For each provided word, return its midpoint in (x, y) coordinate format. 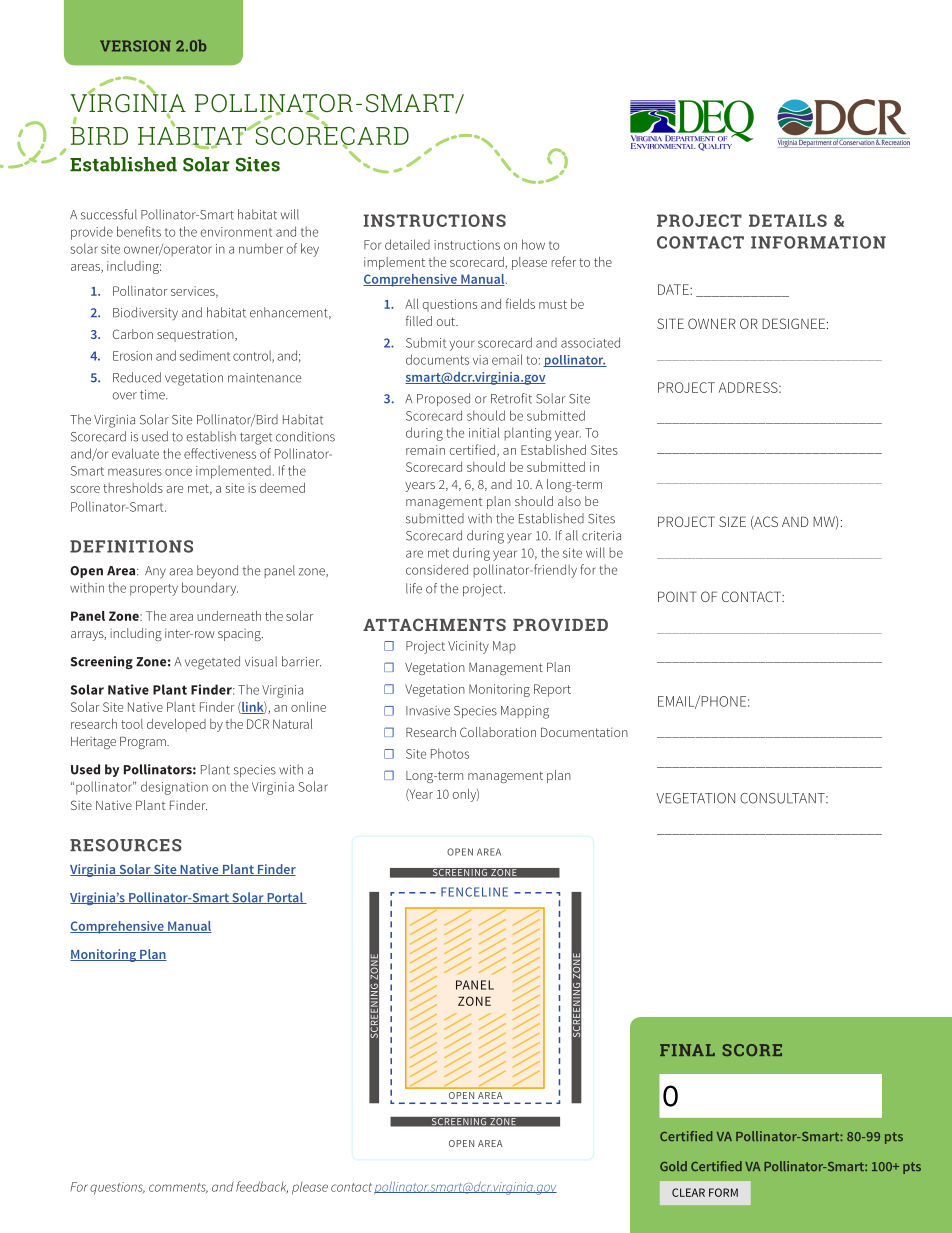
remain (425, 450)
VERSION (135, 46)
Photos (450, 753)
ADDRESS (749, 387)
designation (174, 788)
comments (178, 1188)
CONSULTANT (783, 798)
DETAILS (788, 220)
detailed (407, 244)
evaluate (135, 453)
